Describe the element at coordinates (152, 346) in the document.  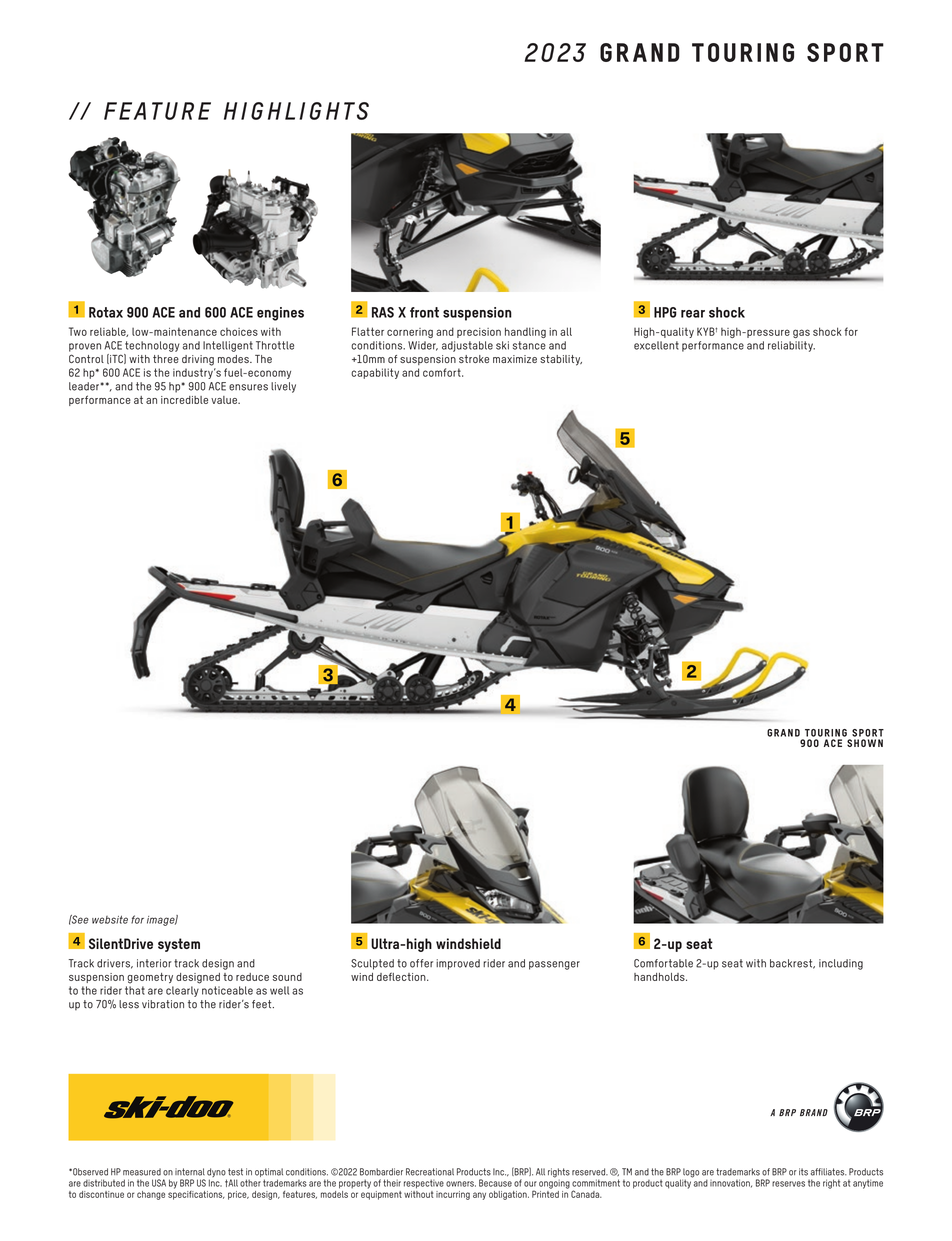
I see `technology` at that location.
